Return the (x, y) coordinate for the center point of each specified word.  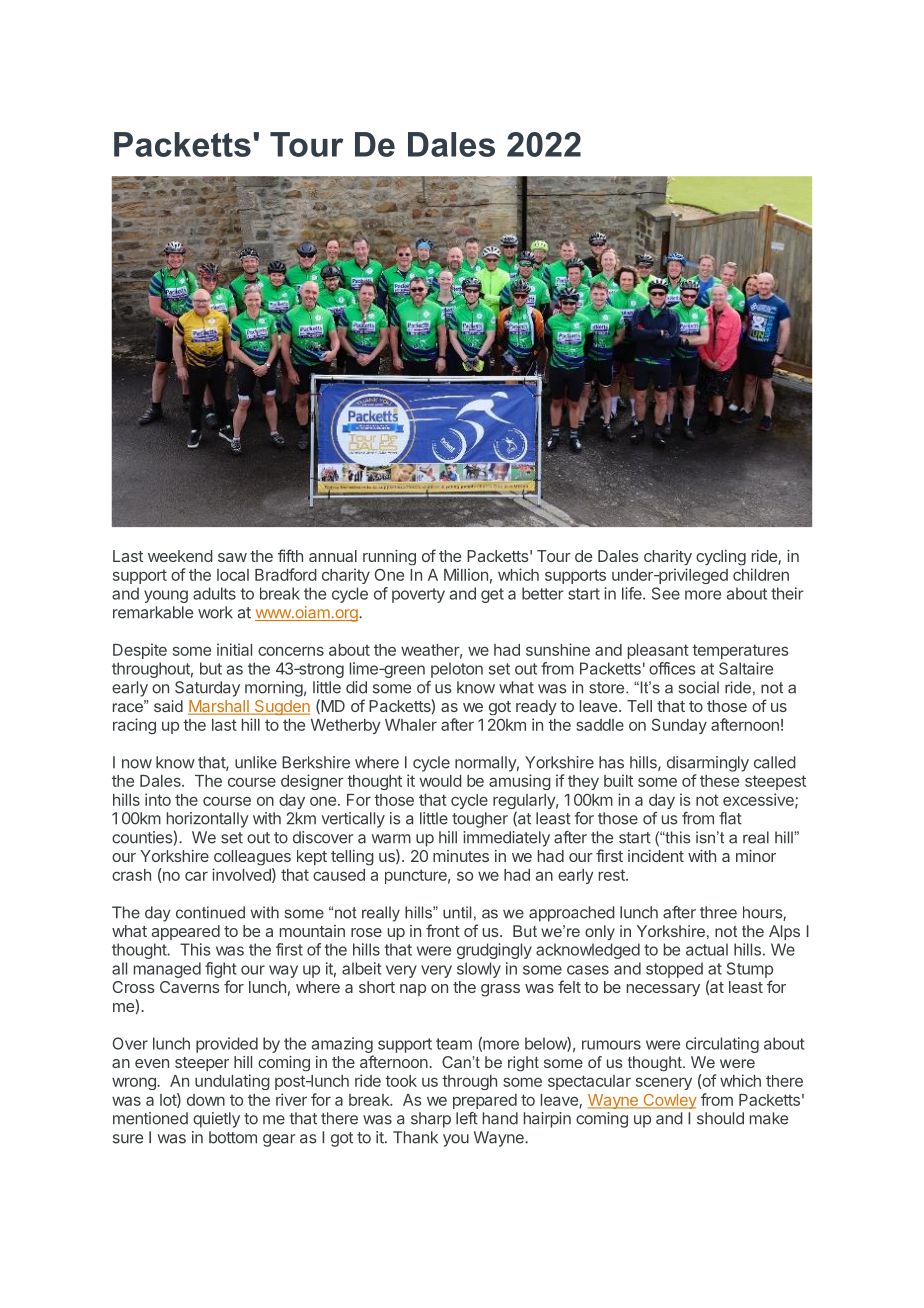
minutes (461, 856)
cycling (721, 558)
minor (756, 856)
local (233, 575)
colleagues (252, 858)
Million (466, 574)
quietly (216, 1120)
